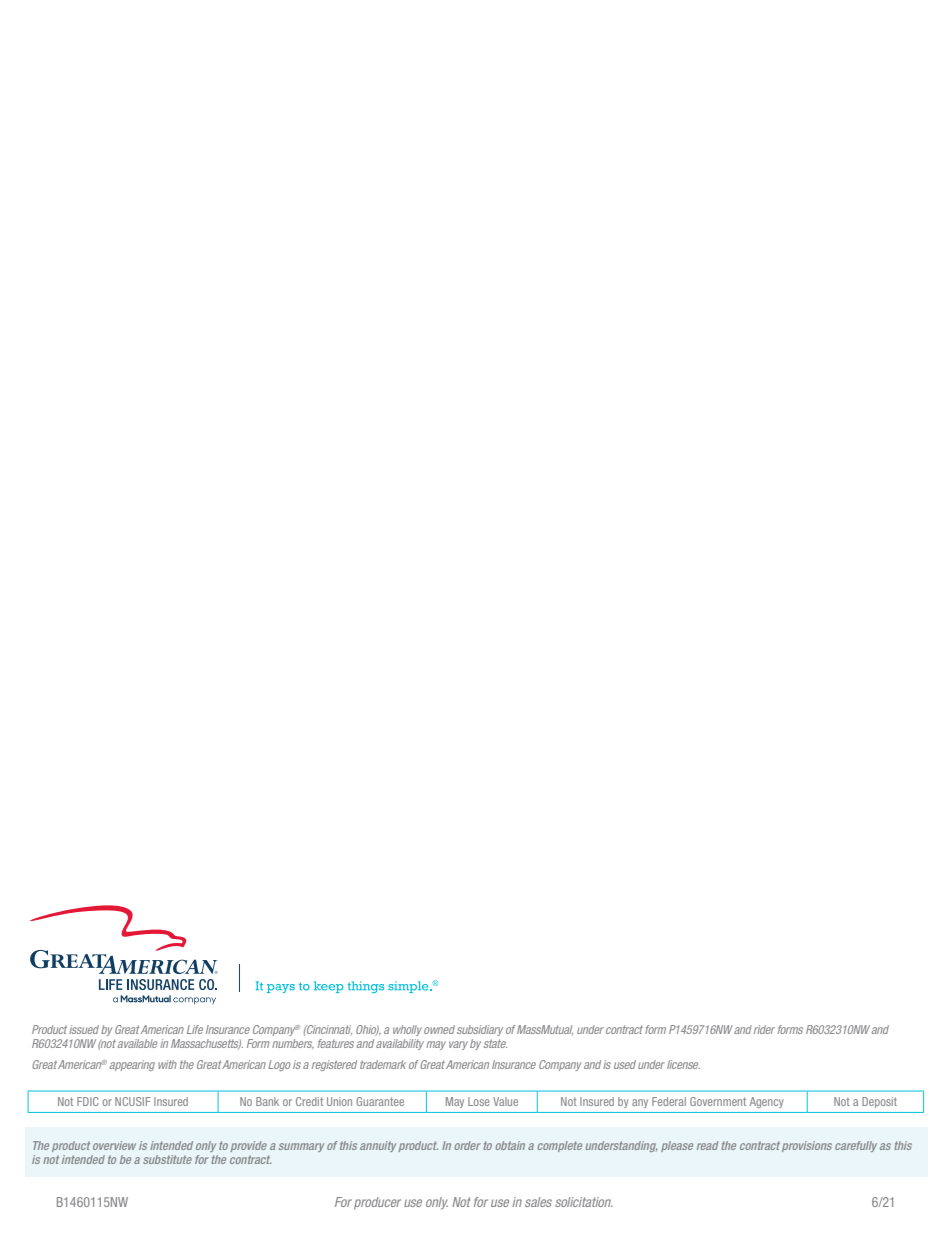 The height and width of the page is (1233, 952). Describe the element at coordinates (478, 1101) in the page. I see `Lose` at that location.
